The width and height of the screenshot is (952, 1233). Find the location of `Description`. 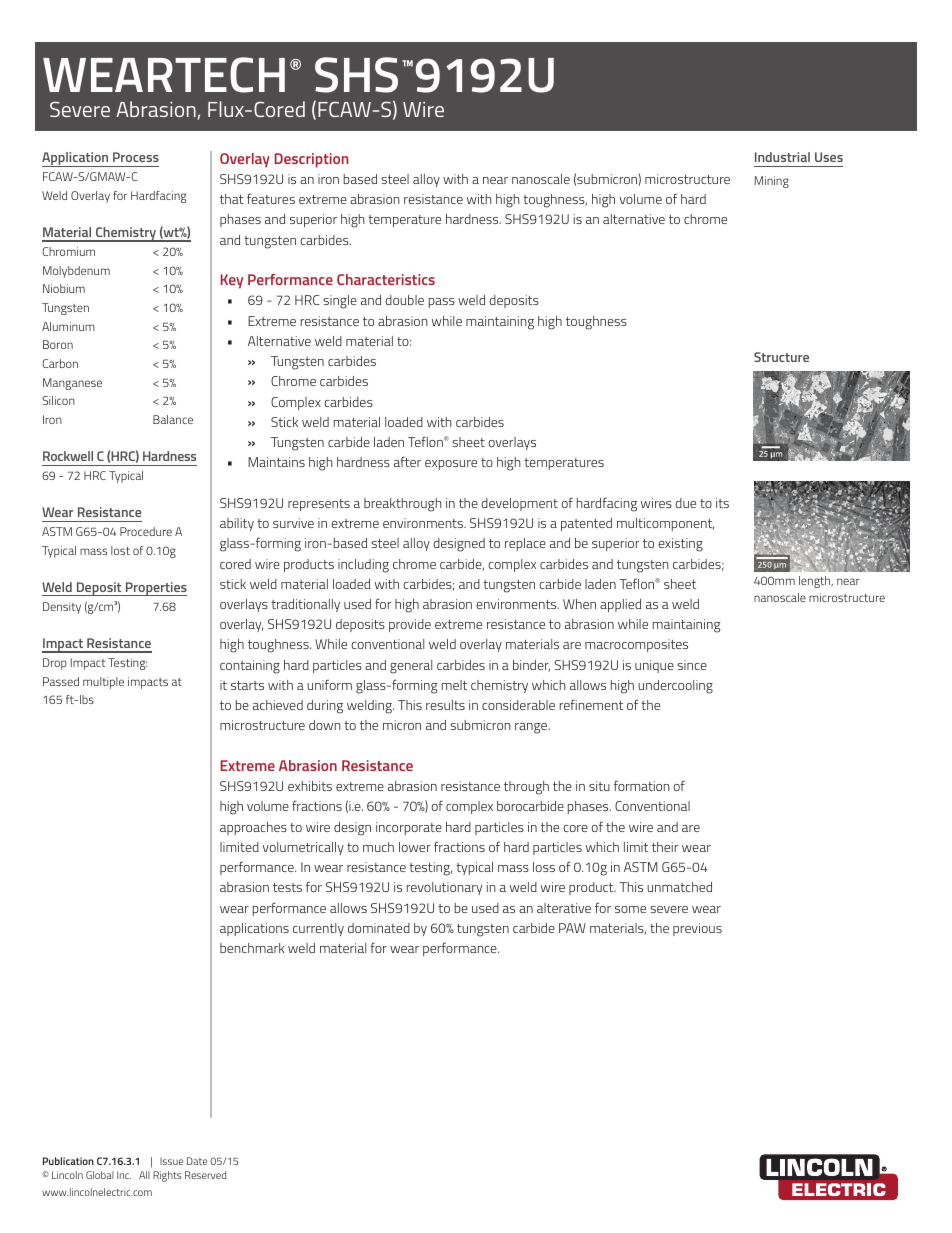

Description is located at coordinates (312, 160).
